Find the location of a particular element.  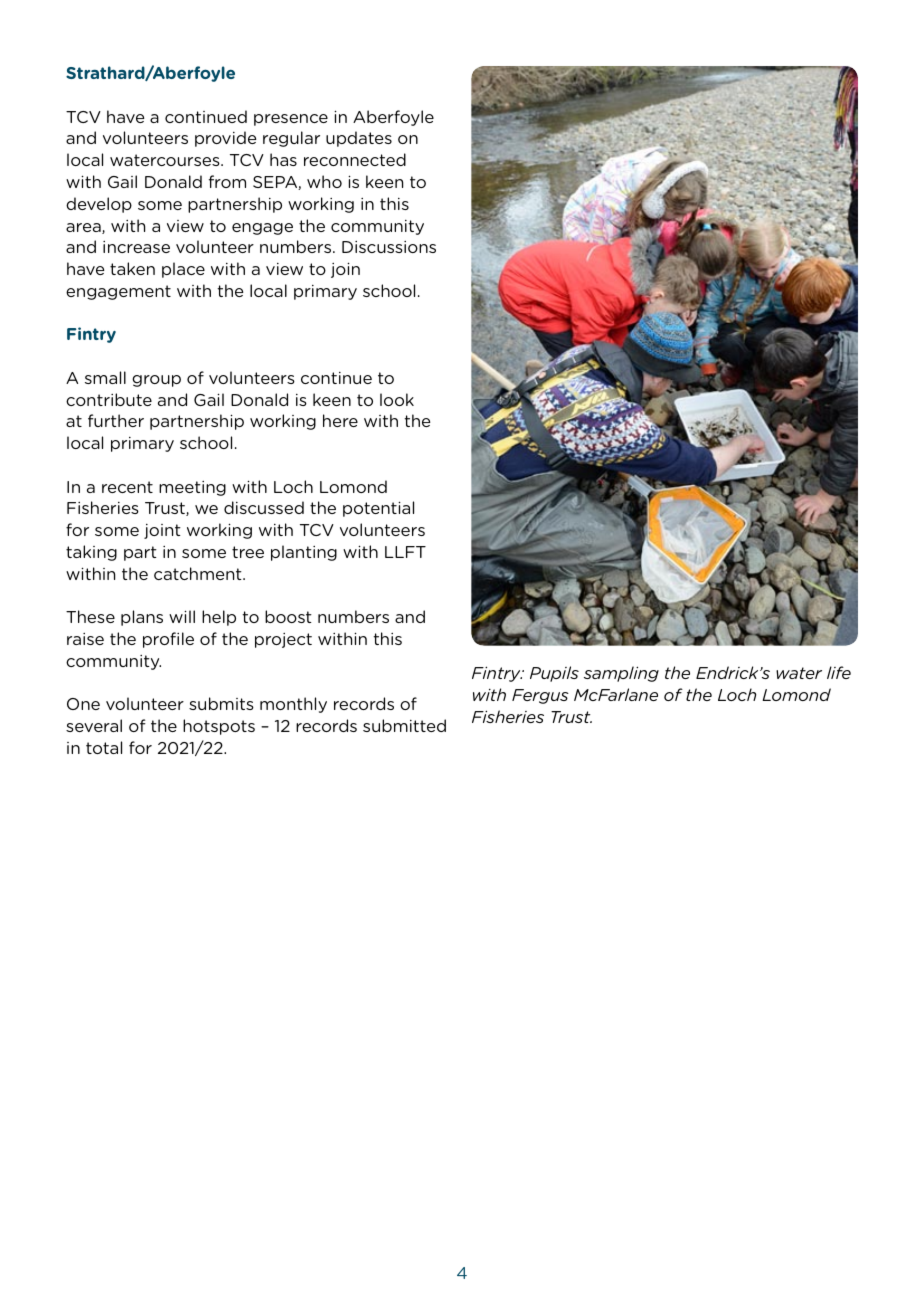

group is located at coordinates (156, 381).
